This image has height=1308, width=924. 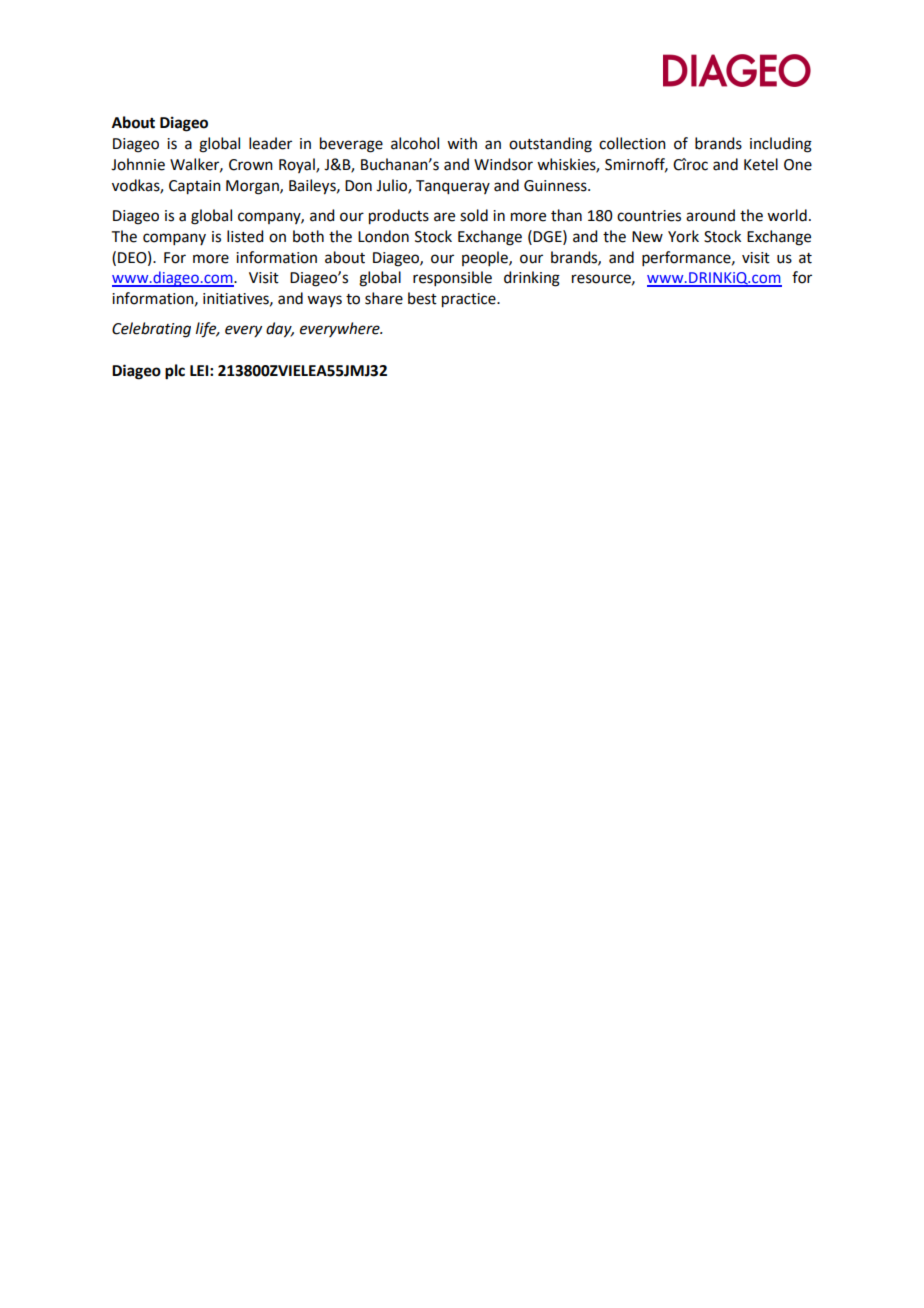 What do you see at coordinates (486, 258) in the image?
I see `people` at bounding box center [486, 258].
